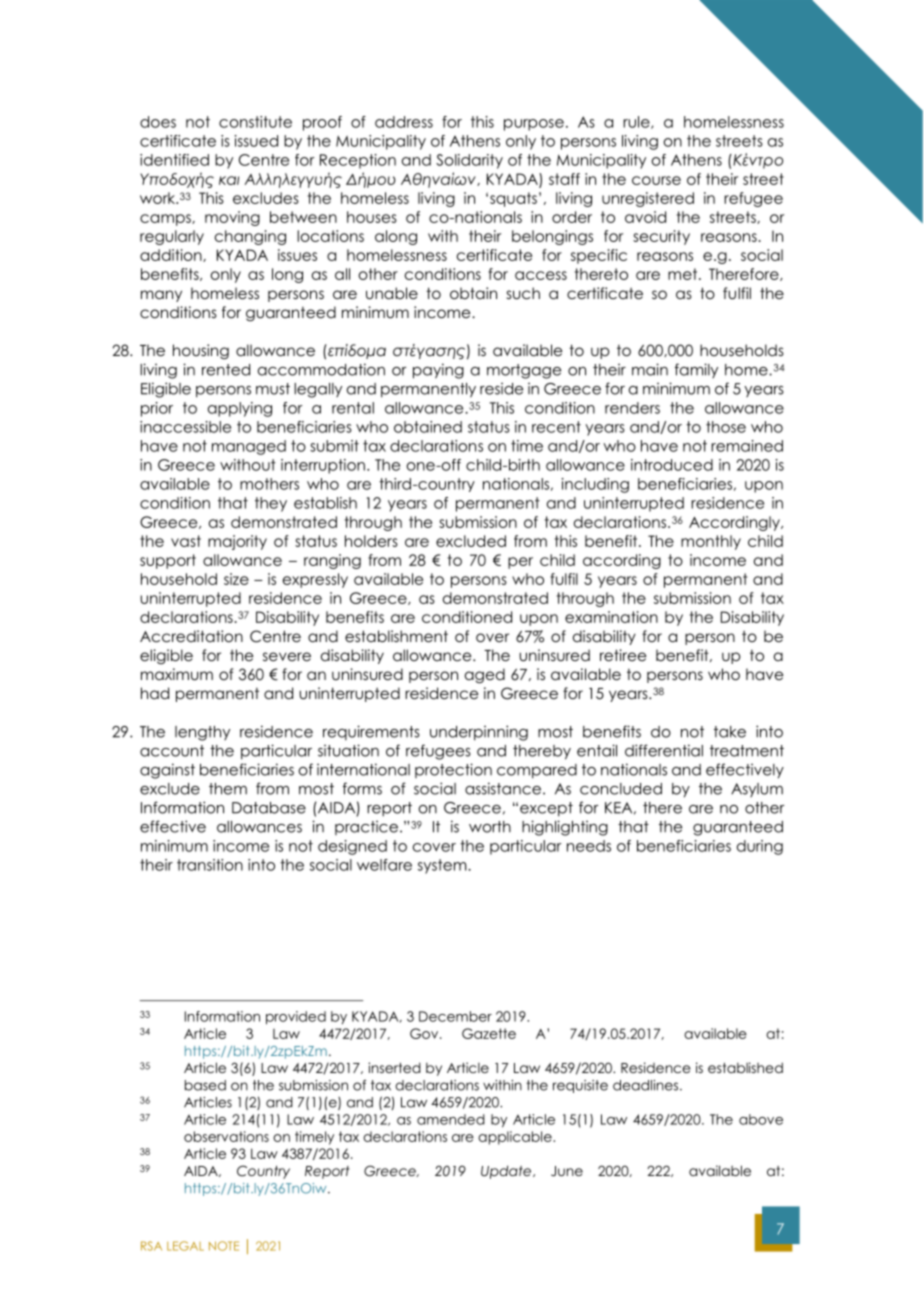 Image resolution: width=924 pixels, height=1308 pixels. Describe the element at coordinates (760, 847) in the document. I see `during` at that location.
